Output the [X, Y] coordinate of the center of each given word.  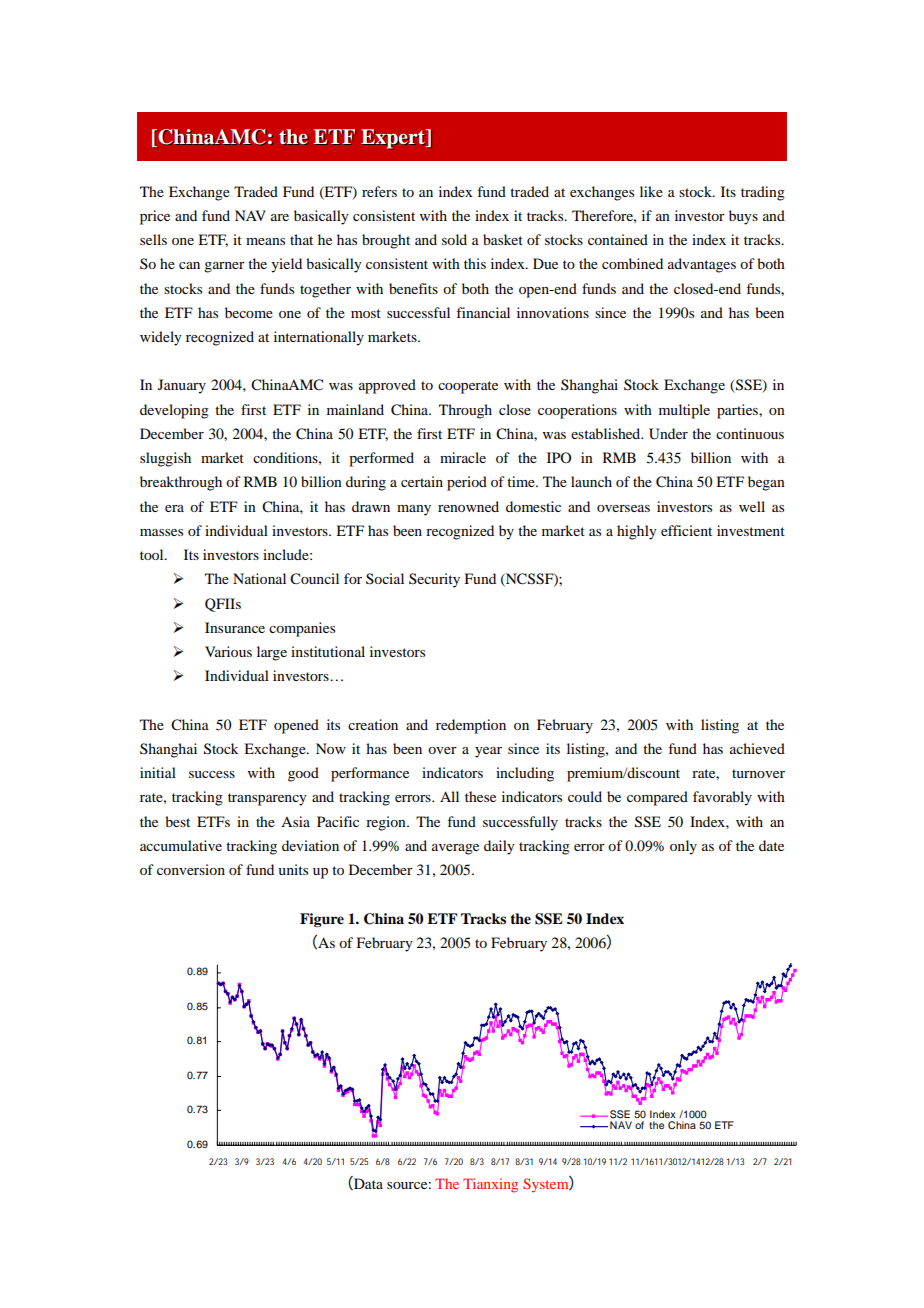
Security [434, 580]
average [455, 849]
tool [153, 554]
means [265, 241]
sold [454, 239]
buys [743, 217]
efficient [686, 530]
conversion [191, 869]
